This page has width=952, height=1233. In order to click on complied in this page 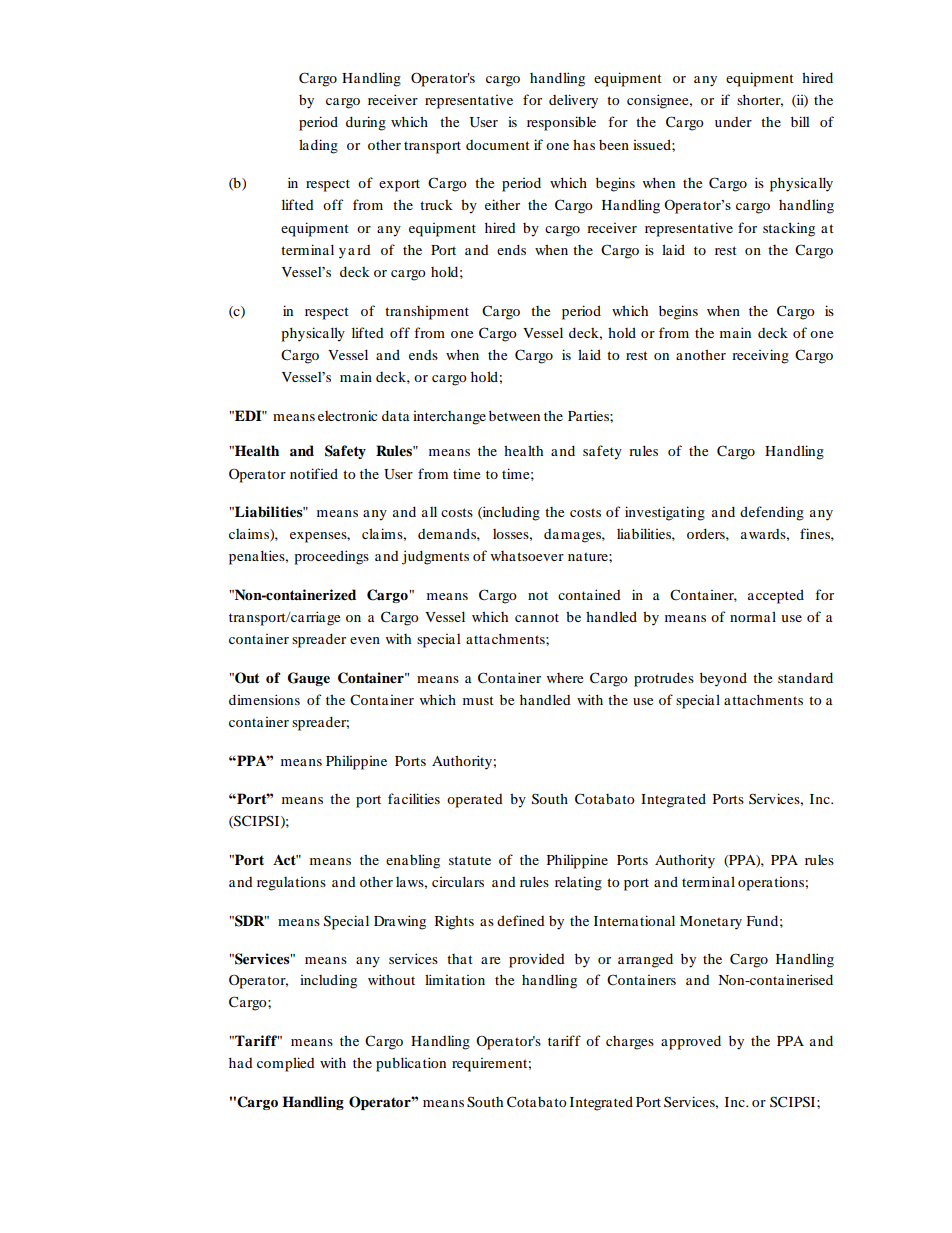, I will do `click(286, 1064)`.
